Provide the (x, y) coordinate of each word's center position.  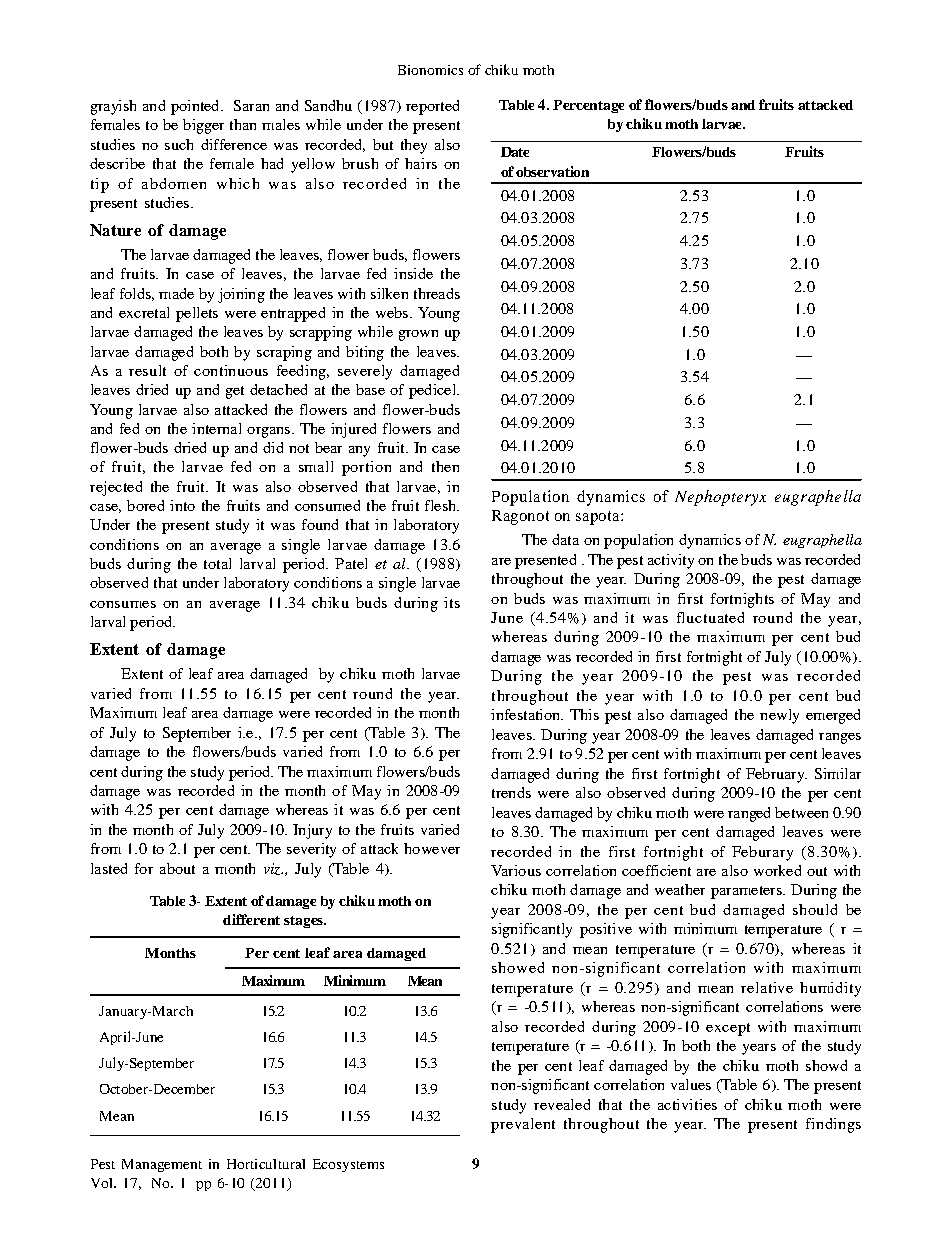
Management (162, 1165)
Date (515, 152)
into (182, 505)
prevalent (523, 1125)
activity (671, 561)
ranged (749, 814)
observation (552, 171)
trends (511, 792)
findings (833, 1125)
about (177, 868)
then (445, 466)
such (179, 144)
